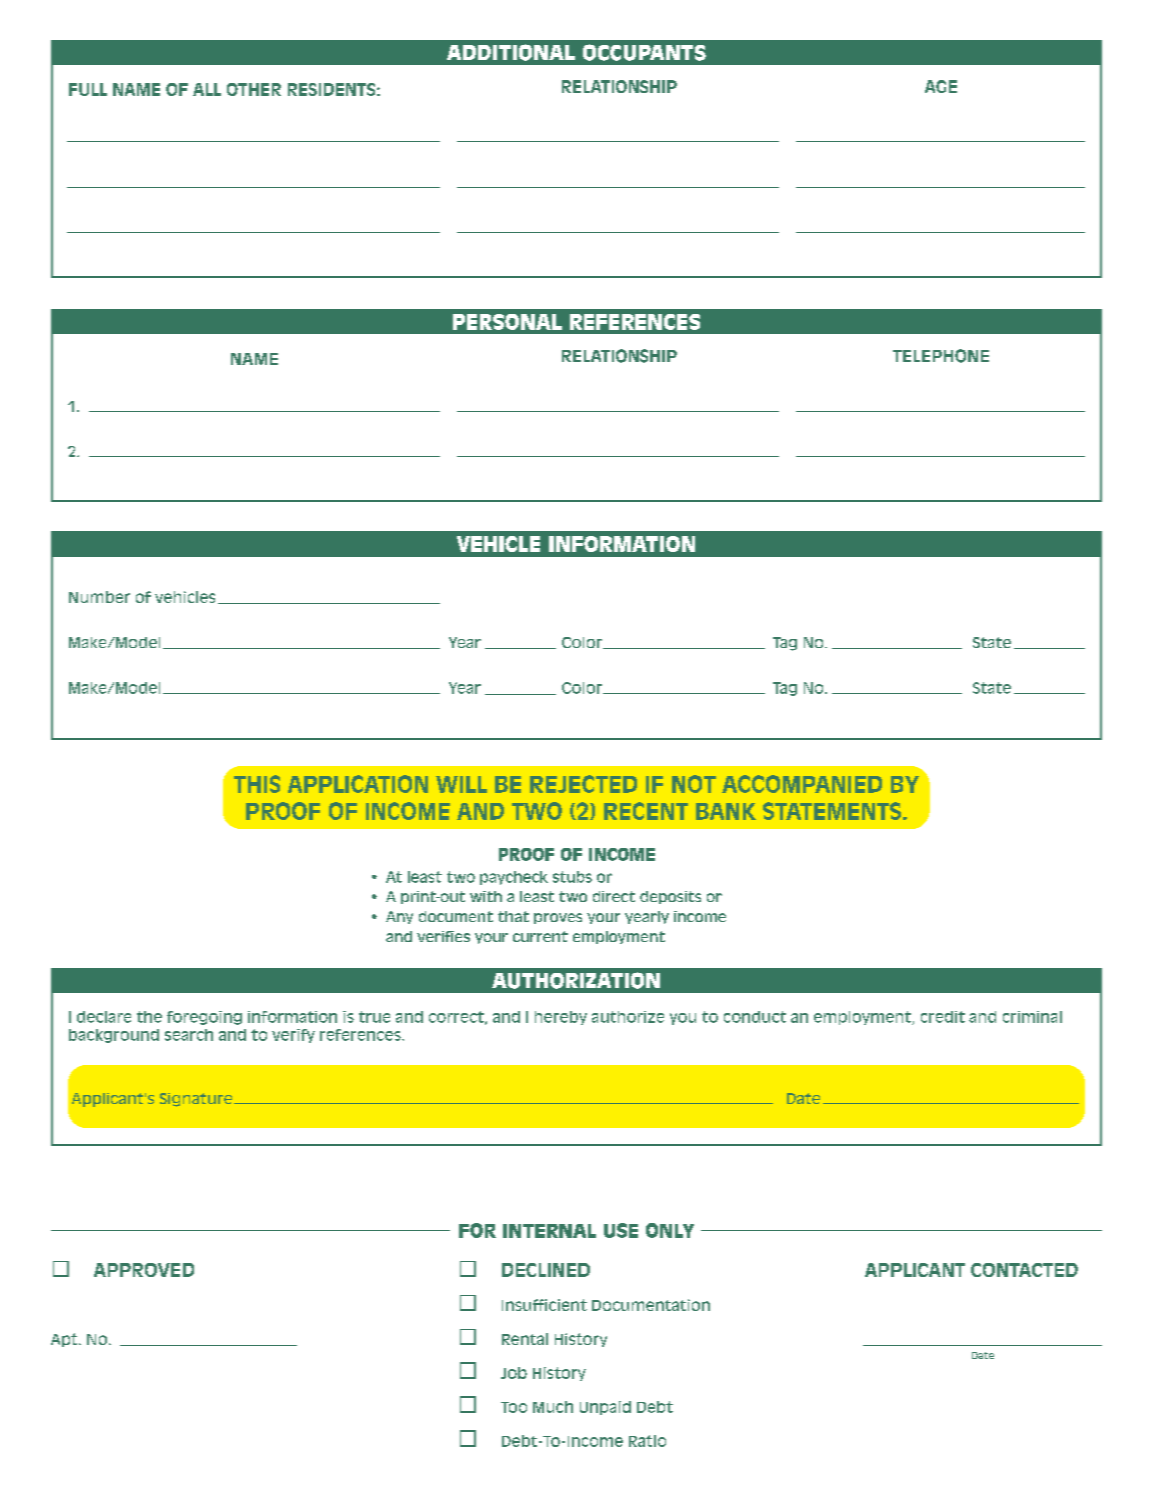 Image resolution: width=1153 pixels, height=1492 pixels. I want to click on AGE, so click(941, 86).
